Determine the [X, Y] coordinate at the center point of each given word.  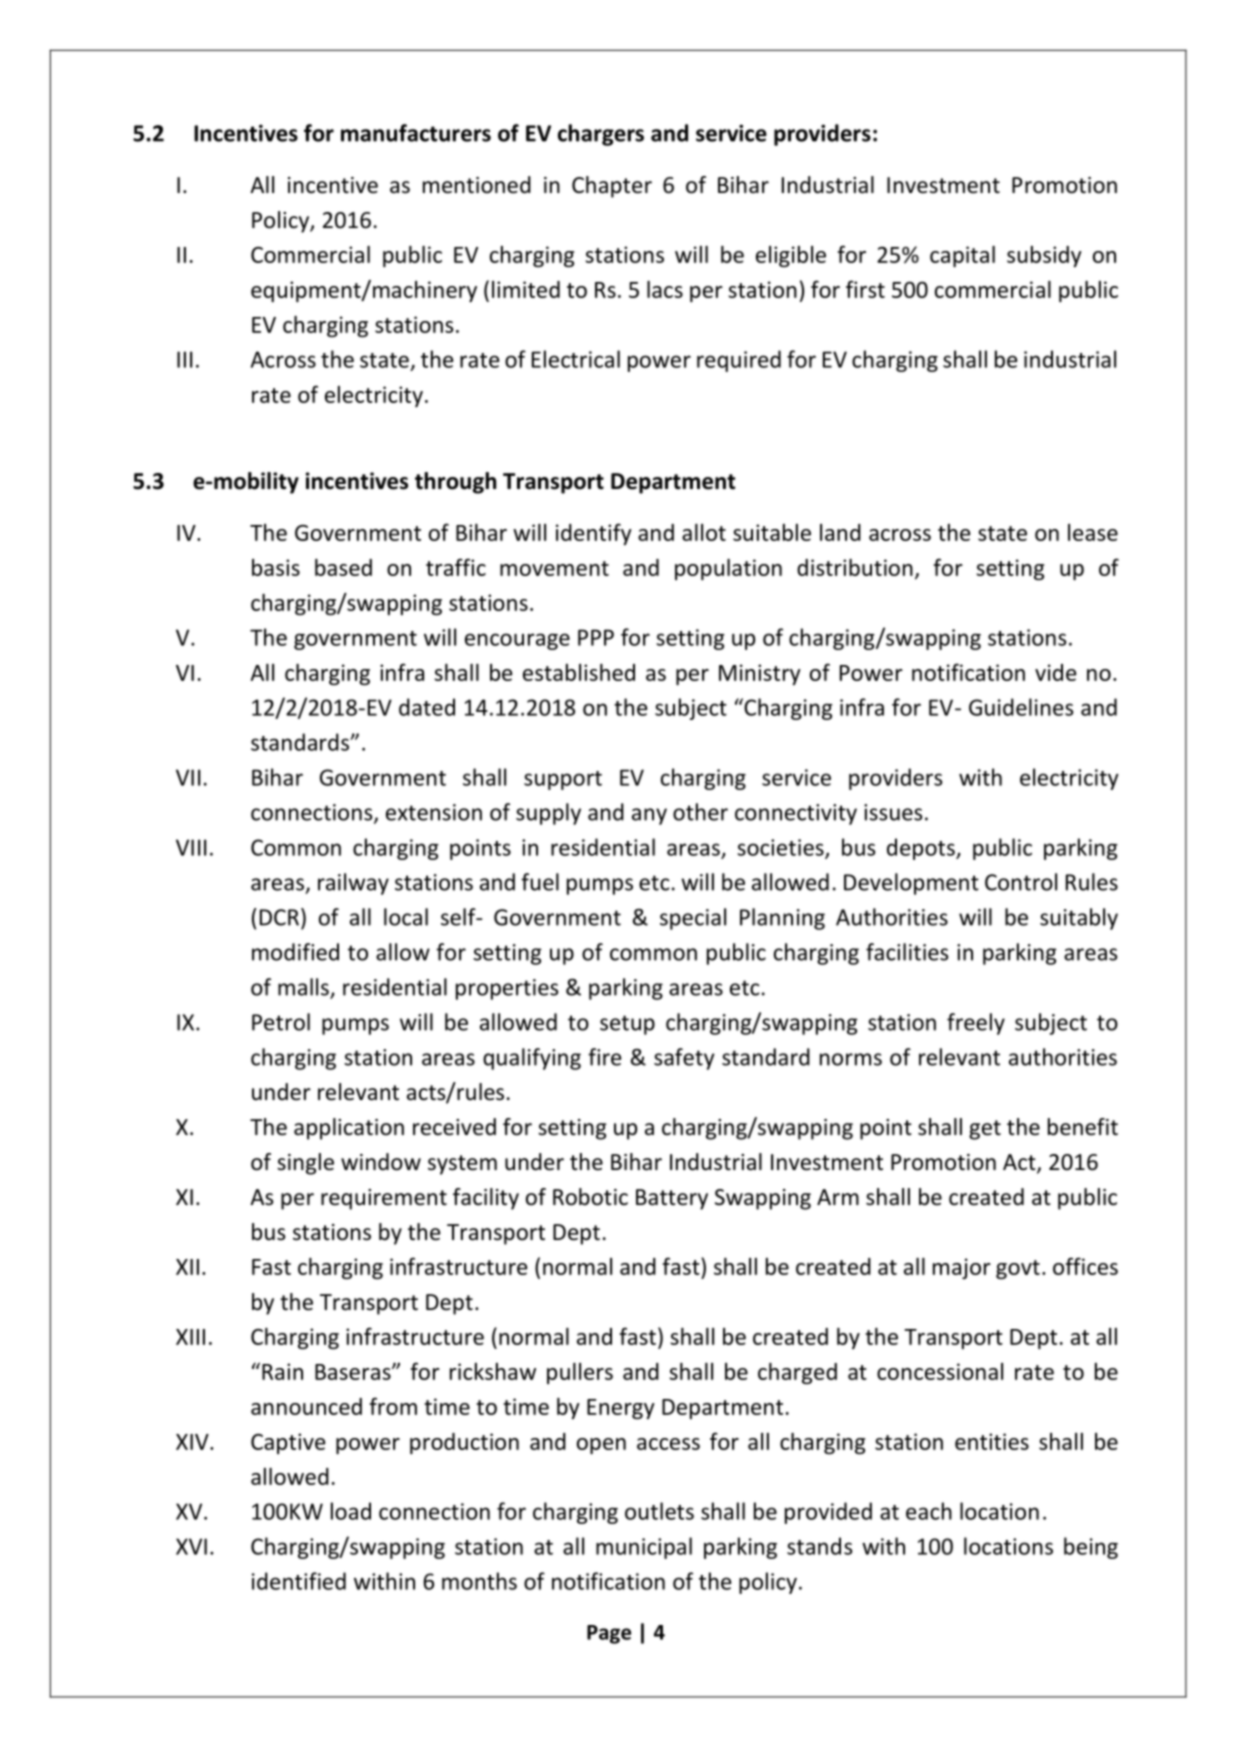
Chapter [612, 187]
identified [299, 1581]
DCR [279, 917]
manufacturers [416, 133]
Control [1021, 882]
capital [962, 256]
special [693, 919]
